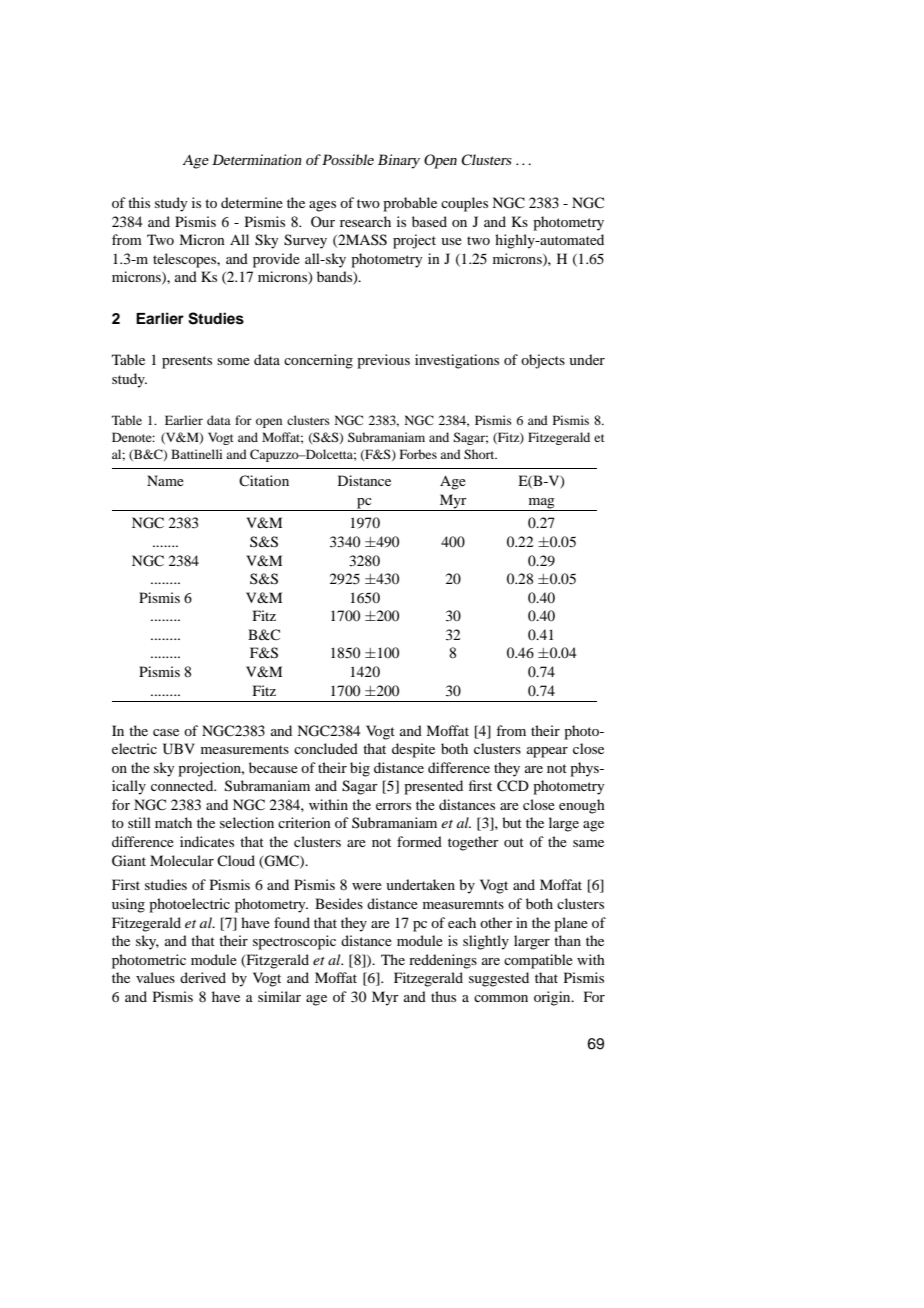 This screenshot has width=924, height=1308. What do you see at coordinates (464, 204) in the screenshot?
I see `couples` at bounding box center [464, 204].
